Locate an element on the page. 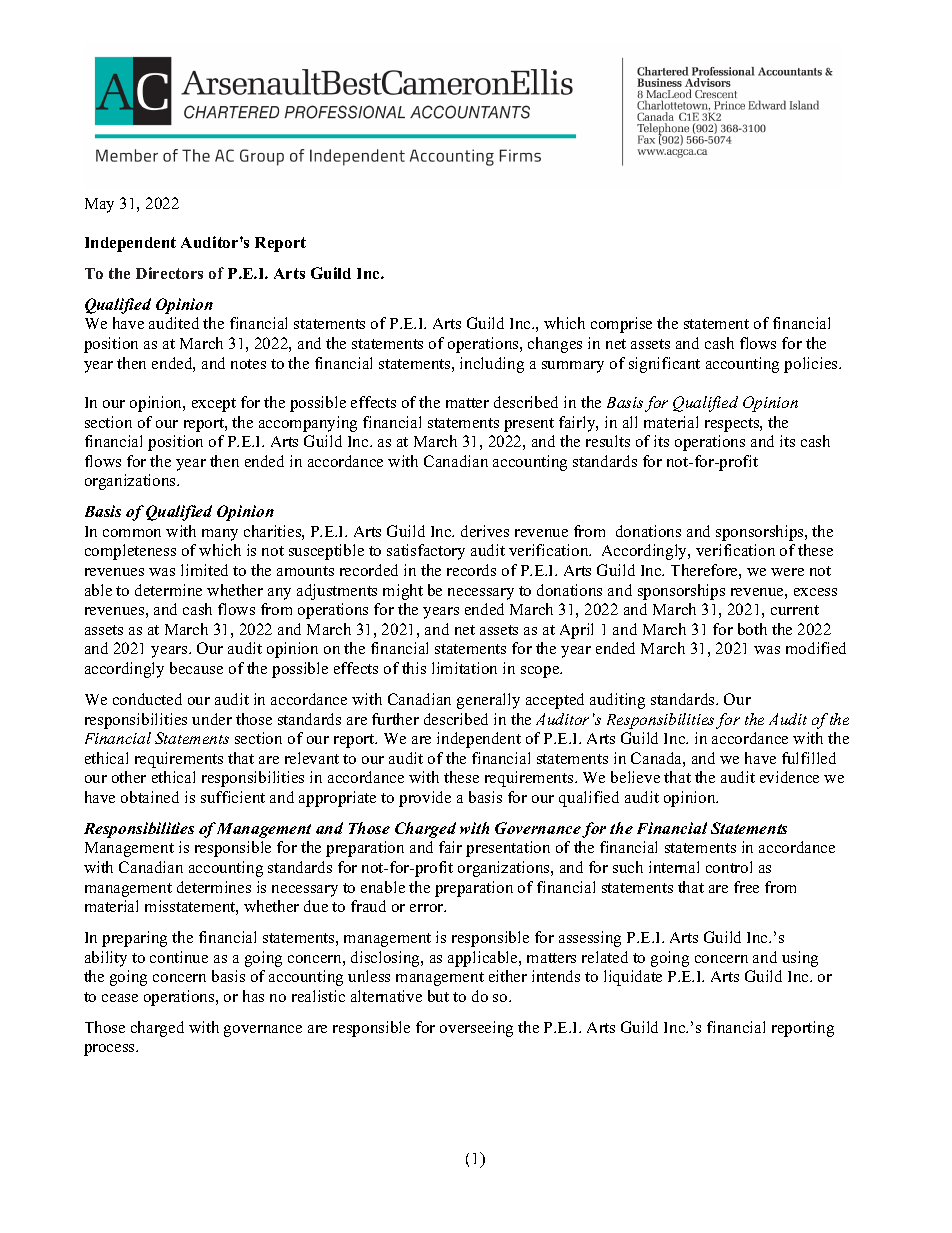  comprise is located at coordinates (621, 325).
